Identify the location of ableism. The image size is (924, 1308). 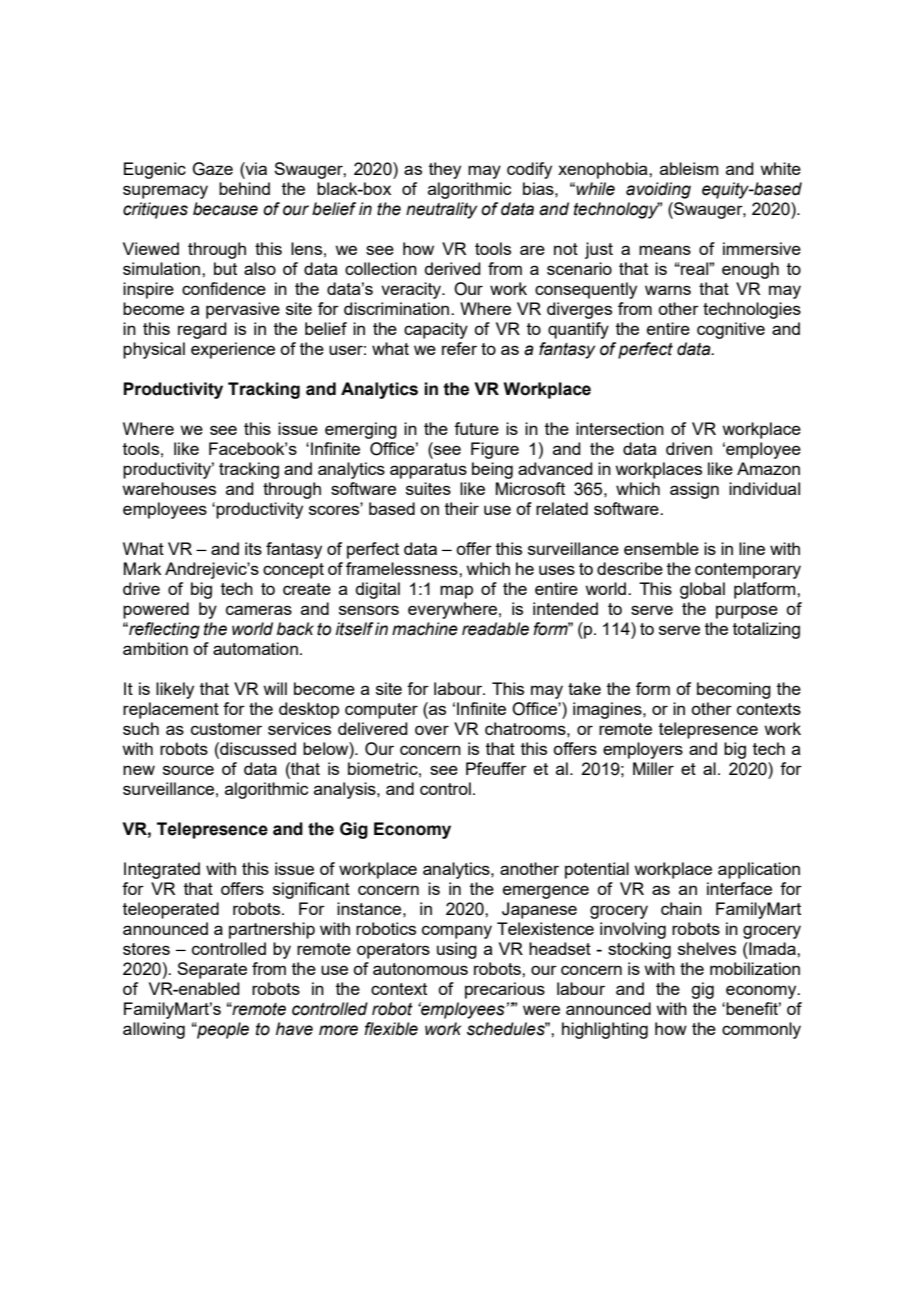
(689, 168).
